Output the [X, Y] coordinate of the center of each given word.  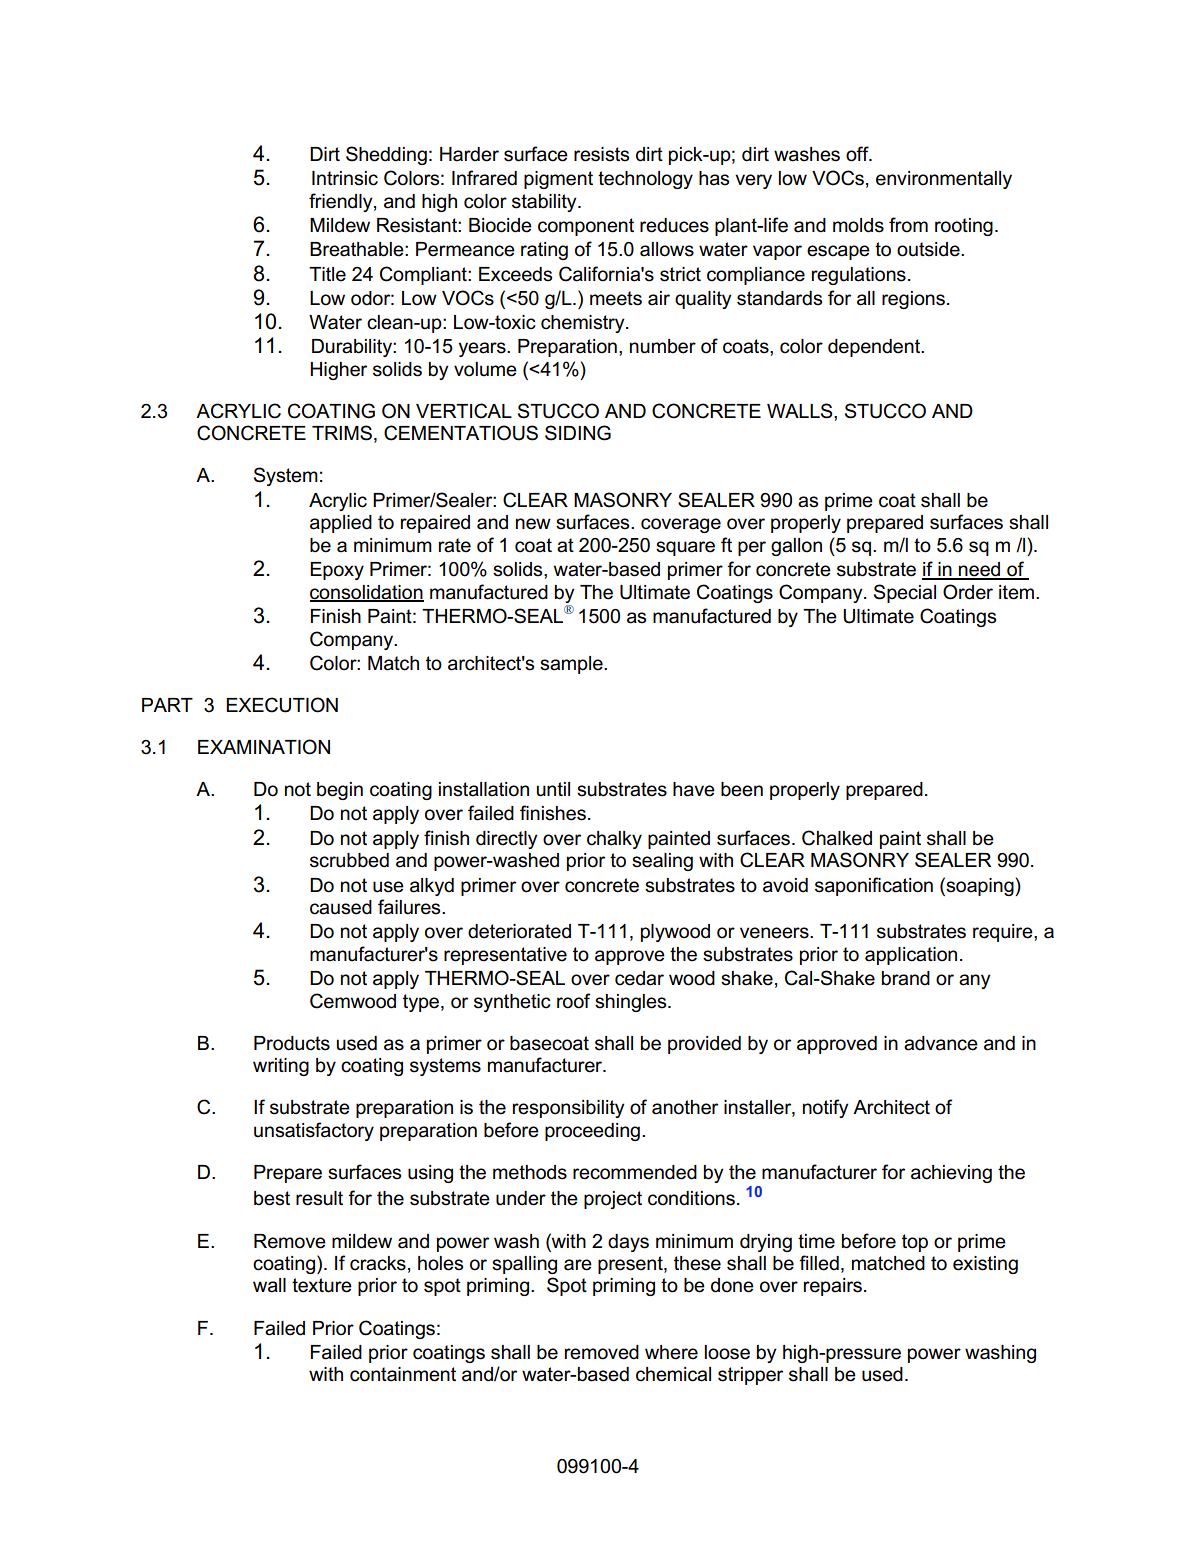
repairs [833, 1287]
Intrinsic [345, 178]
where [671, 1352]
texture [322, 1285]
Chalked [837, 838]
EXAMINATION [264, 747]
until [553, 789]
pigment [558, 180]
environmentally [944, 180]
